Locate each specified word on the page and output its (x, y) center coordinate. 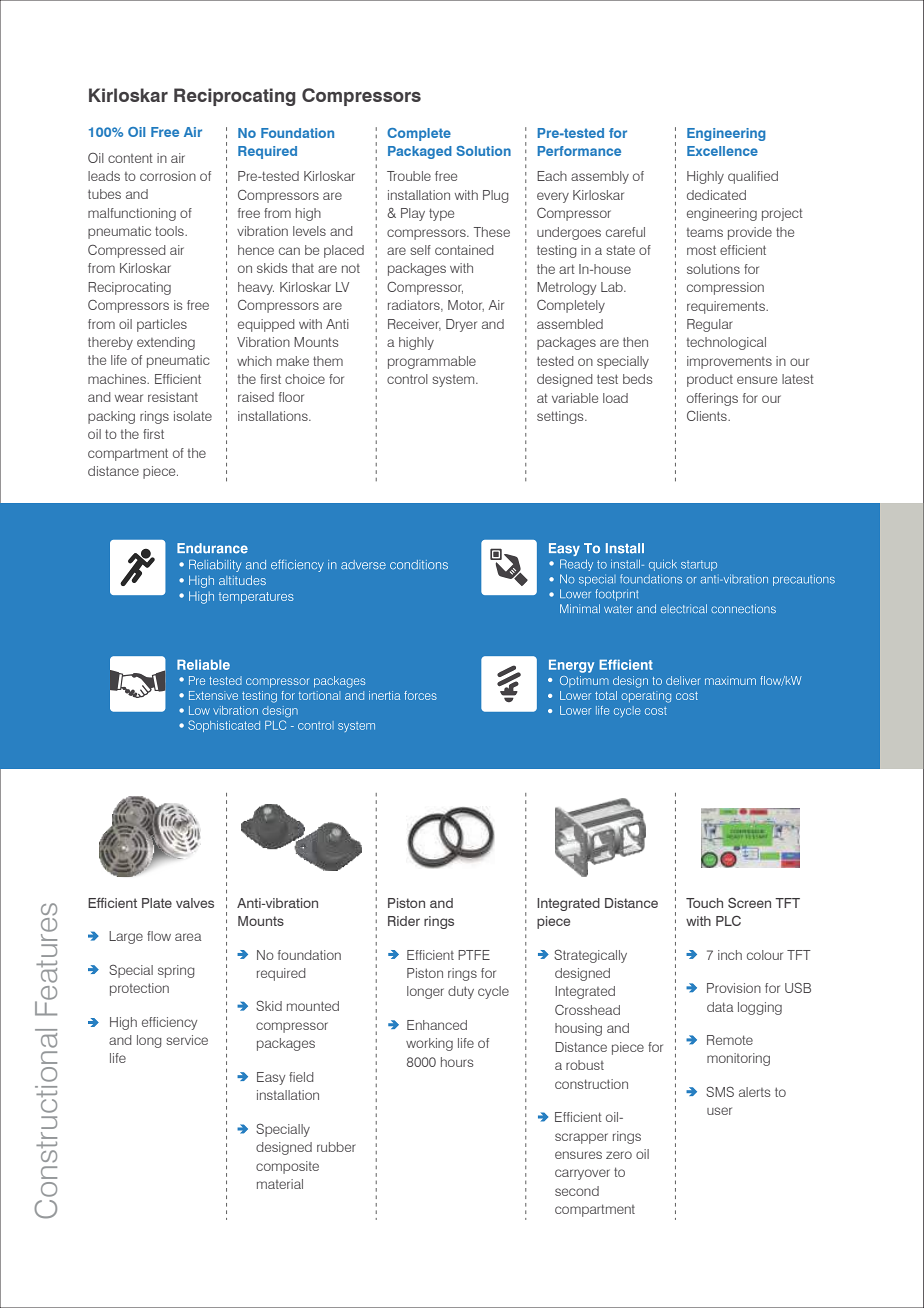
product (710, 380)
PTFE (474, 955)
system (454, 381)
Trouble (409, 176)
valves (195, 903)
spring (176, 971)
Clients (708, 415)
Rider (404, 921)
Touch (704, 903)
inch (730, 955)
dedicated (716, 195)
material (280, 1184)
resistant (173, 397)
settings (561, 417)
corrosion (168, 176)
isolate (193, 416)
